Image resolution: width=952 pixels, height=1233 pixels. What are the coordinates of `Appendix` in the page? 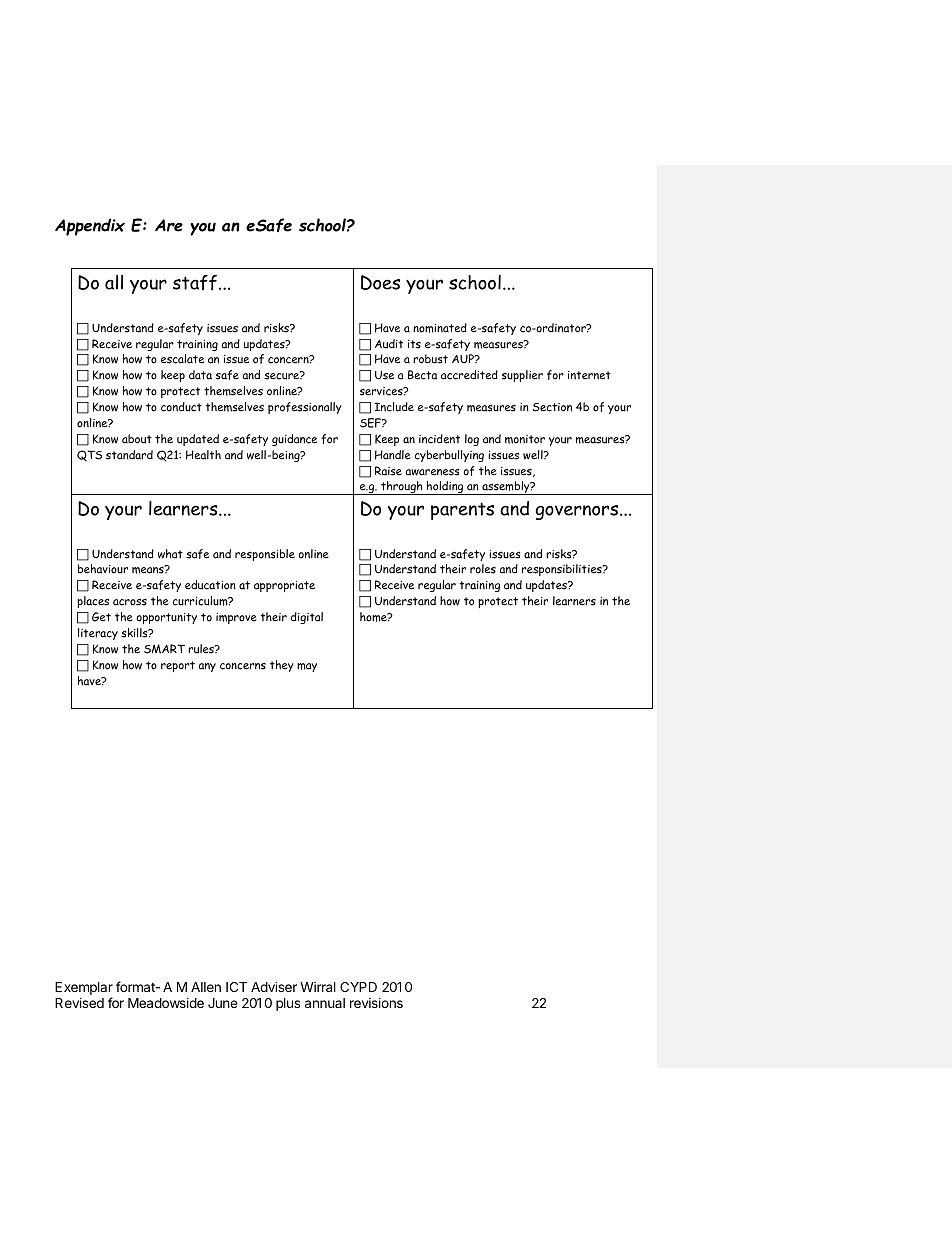 It's located at (90, 227).
